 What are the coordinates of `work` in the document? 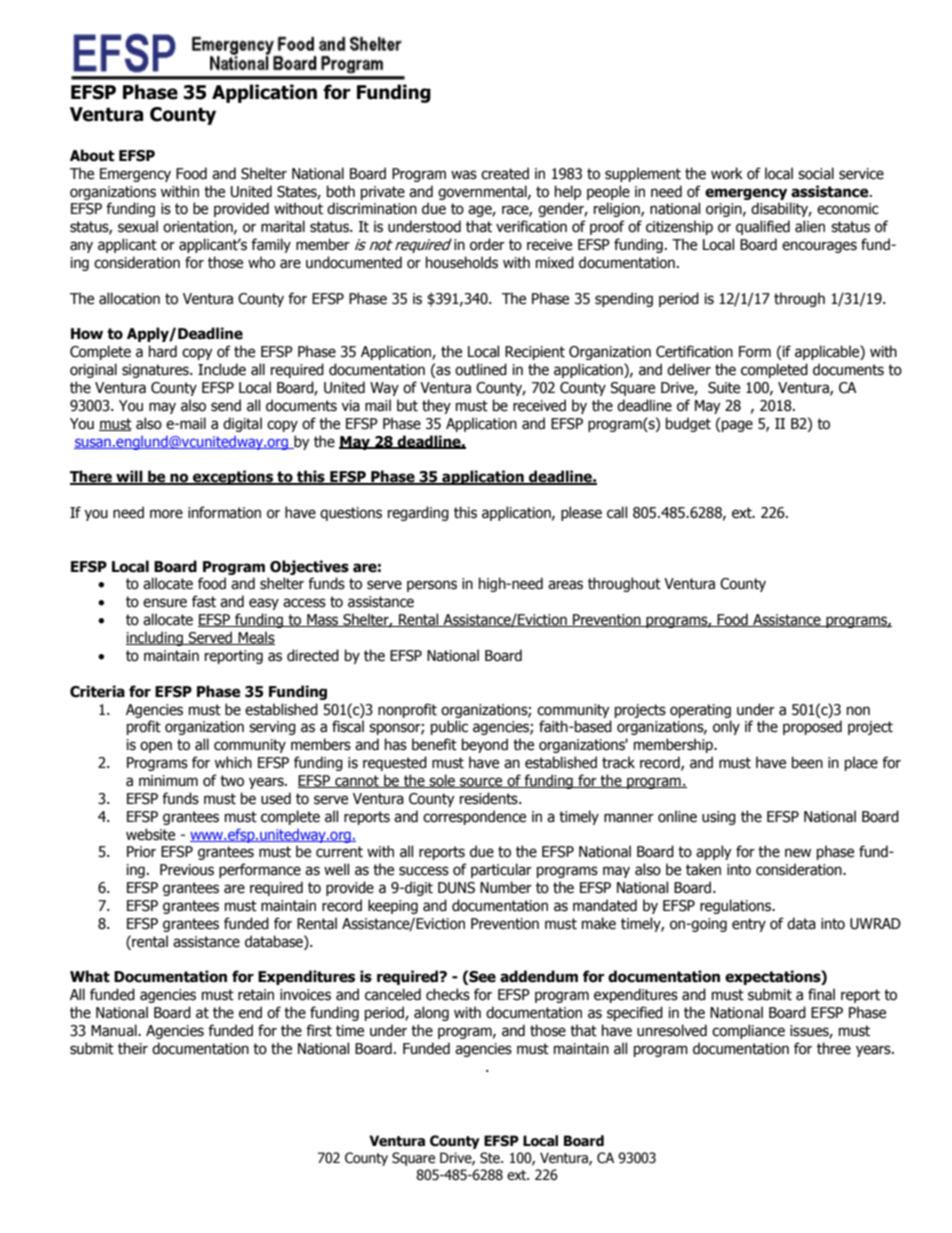 It's located at (727, 173).
